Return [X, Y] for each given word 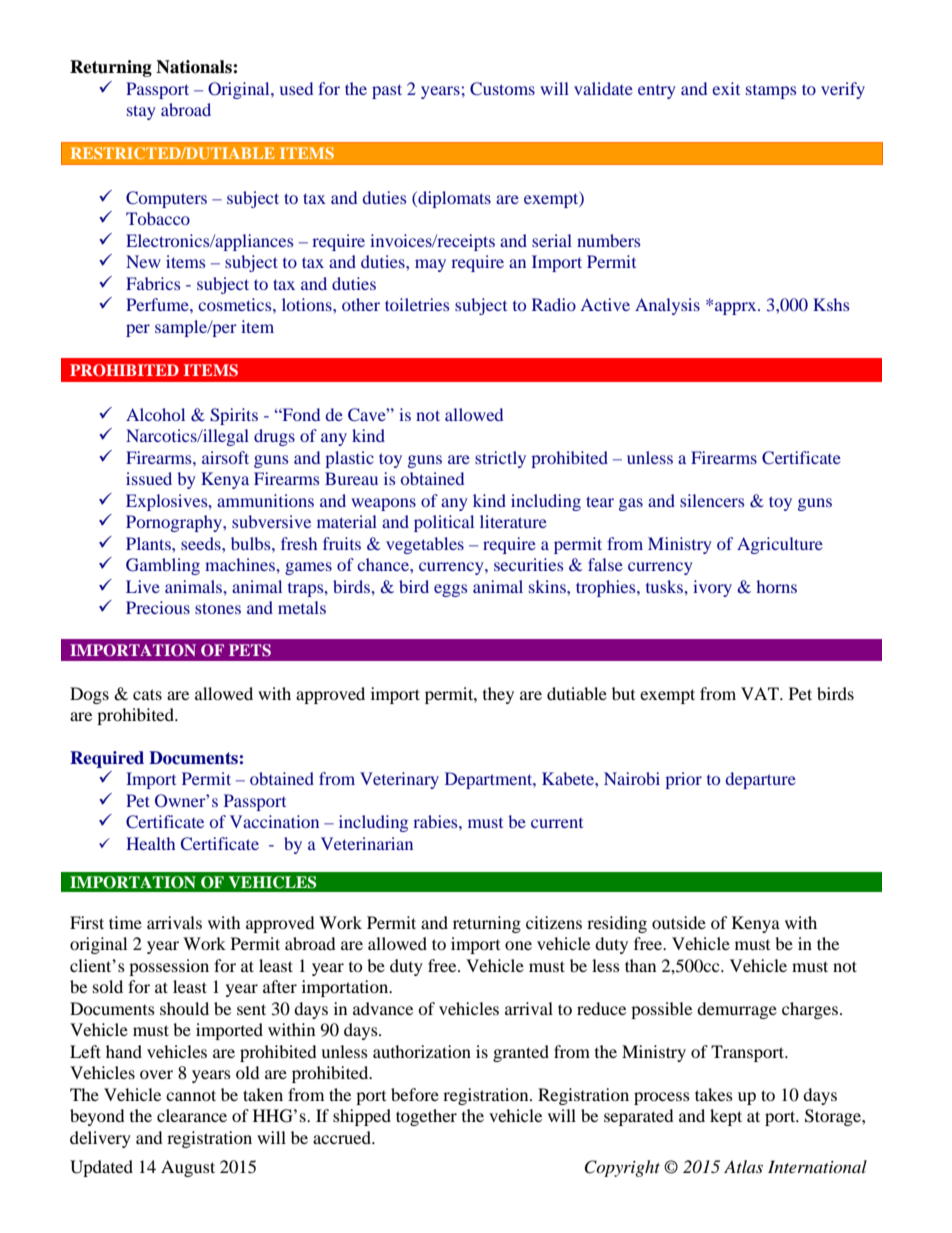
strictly [500, 459]
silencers [712, 500]
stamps [771, 92]
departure [760, 780]
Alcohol [155, 414]
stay [141, 112]
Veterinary [399, 780]
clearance [192, 1115]
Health [150, 843]
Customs [502, 89]
